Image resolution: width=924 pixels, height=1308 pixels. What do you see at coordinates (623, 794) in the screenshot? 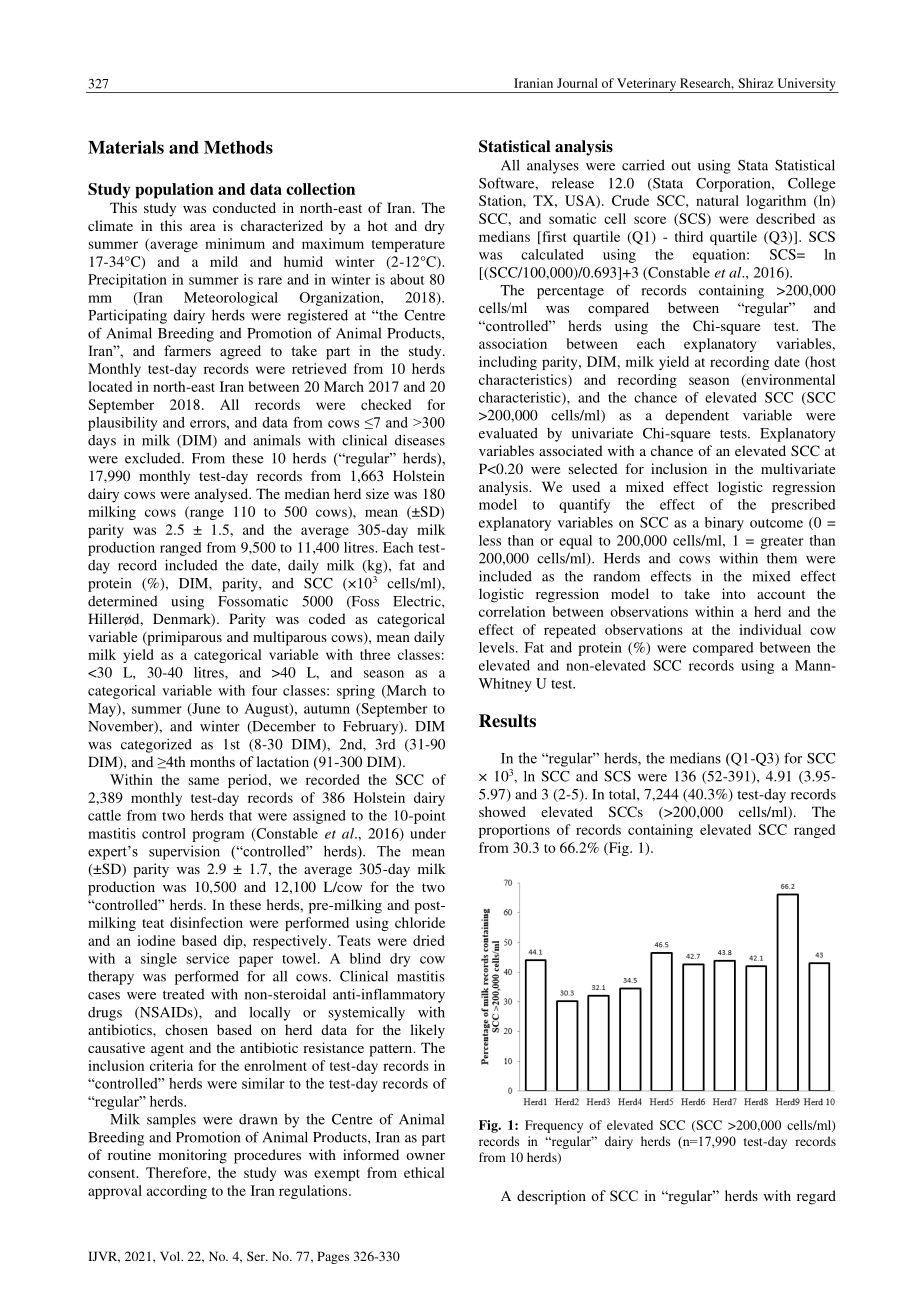
I see `total` at bounding box center [623, 794].
